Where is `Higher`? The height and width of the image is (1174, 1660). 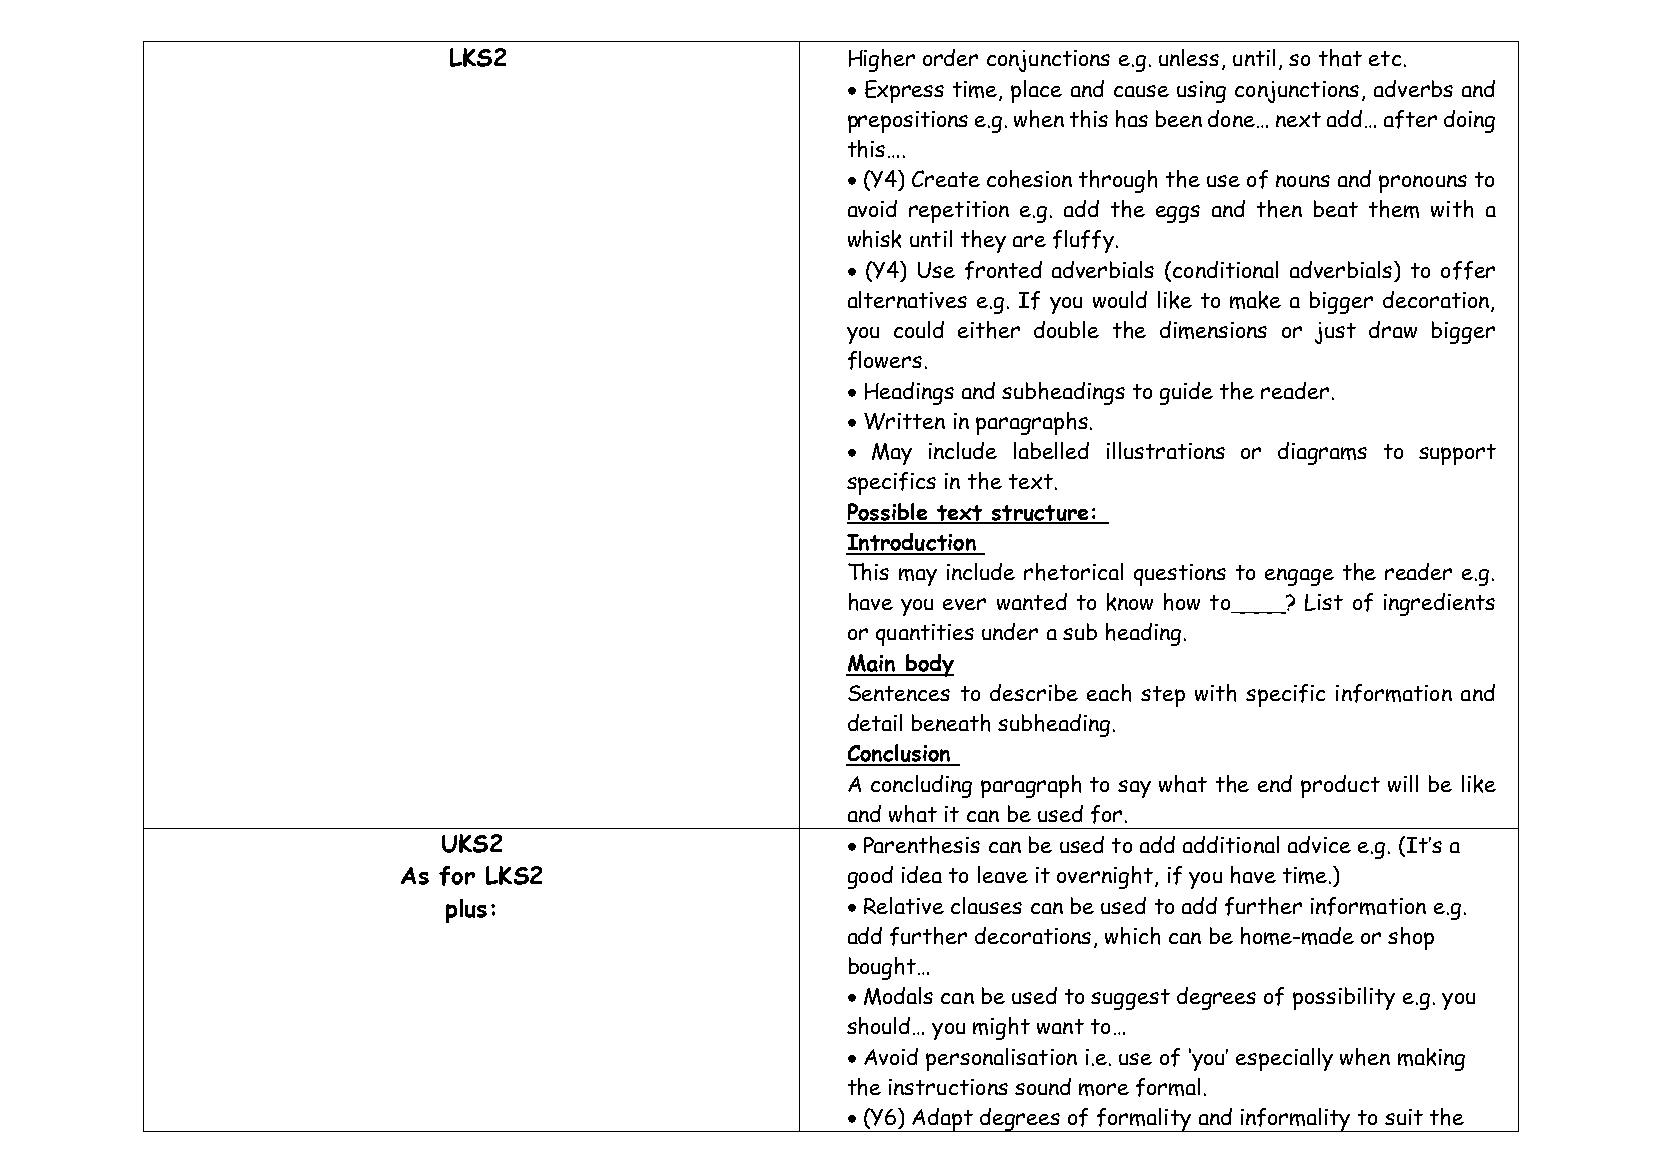
Higher is located at coordinates (882, 60).
